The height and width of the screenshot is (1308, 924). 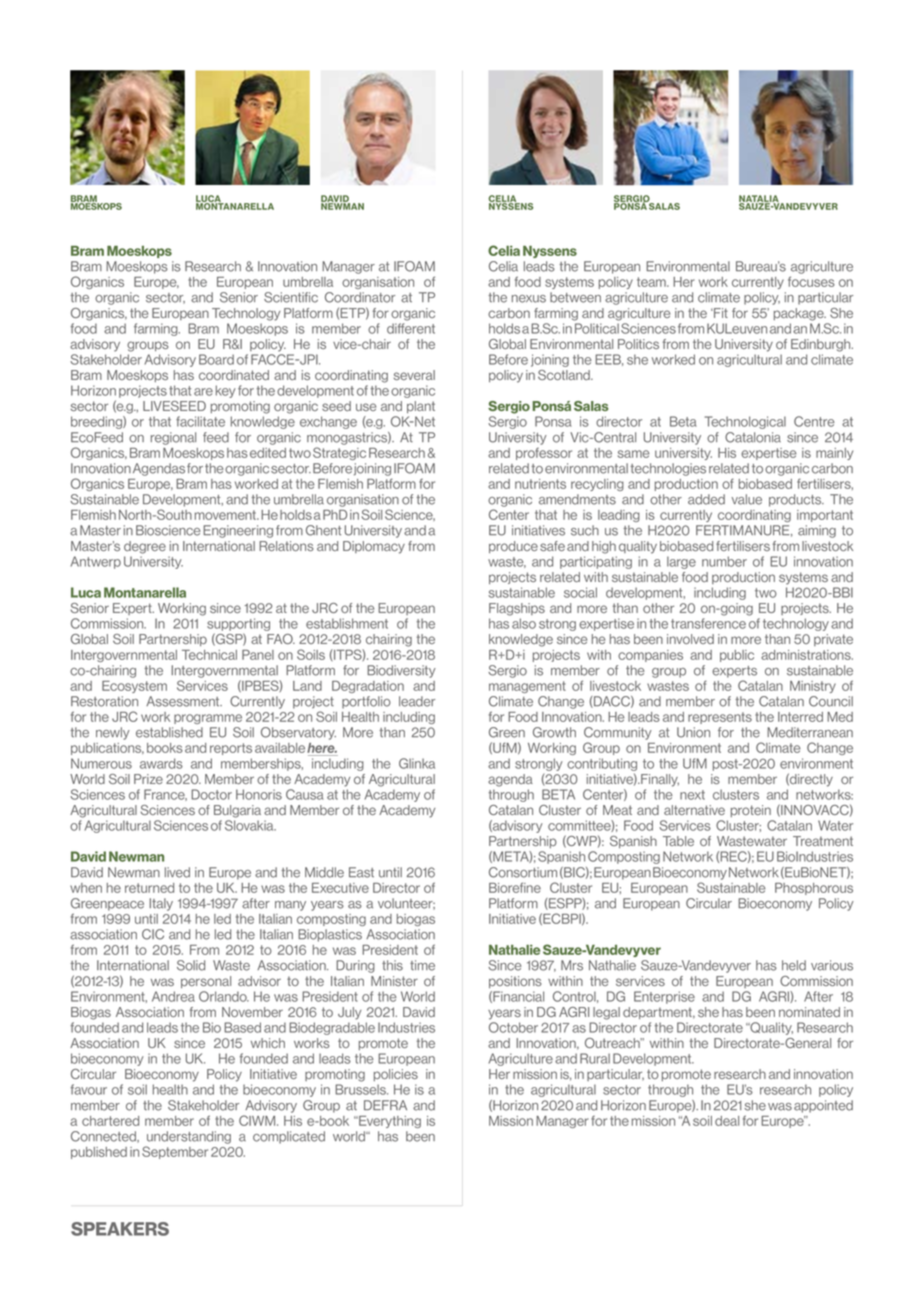 I want to click on leader, so click(x=417, y=701).
